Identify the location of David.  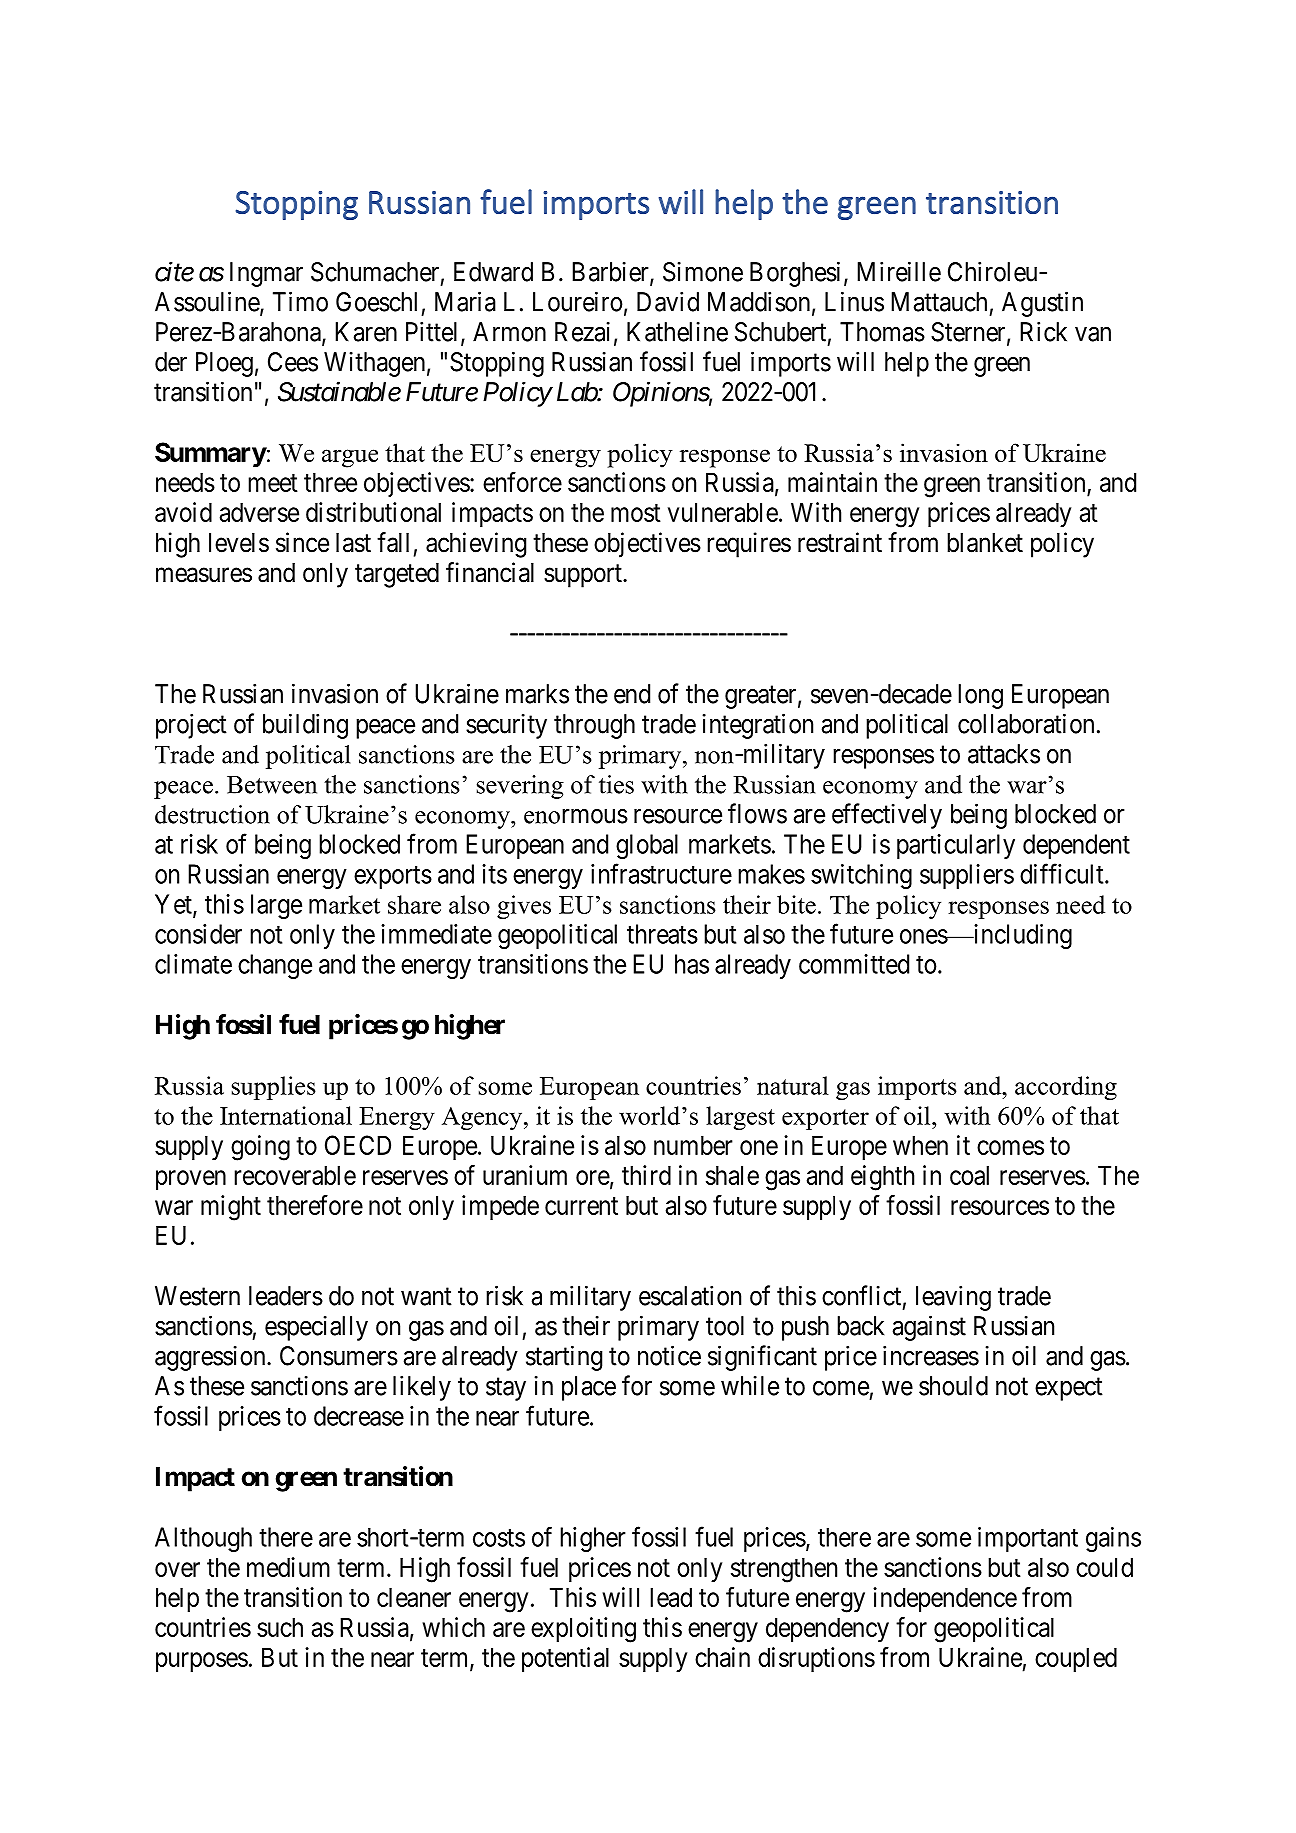
(668, 301).
